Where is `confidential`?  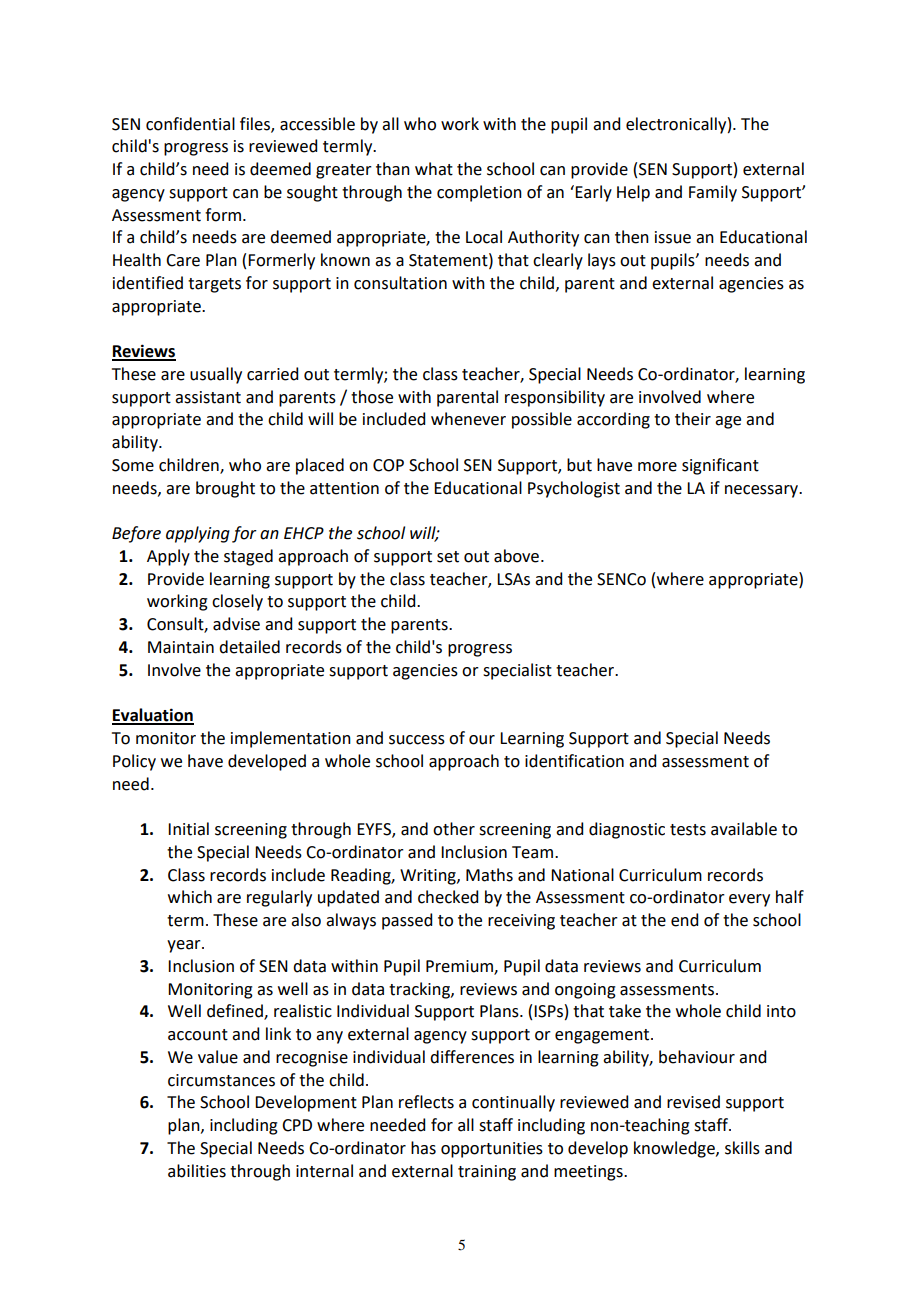
confidential is located at coordinates (190, 124).
